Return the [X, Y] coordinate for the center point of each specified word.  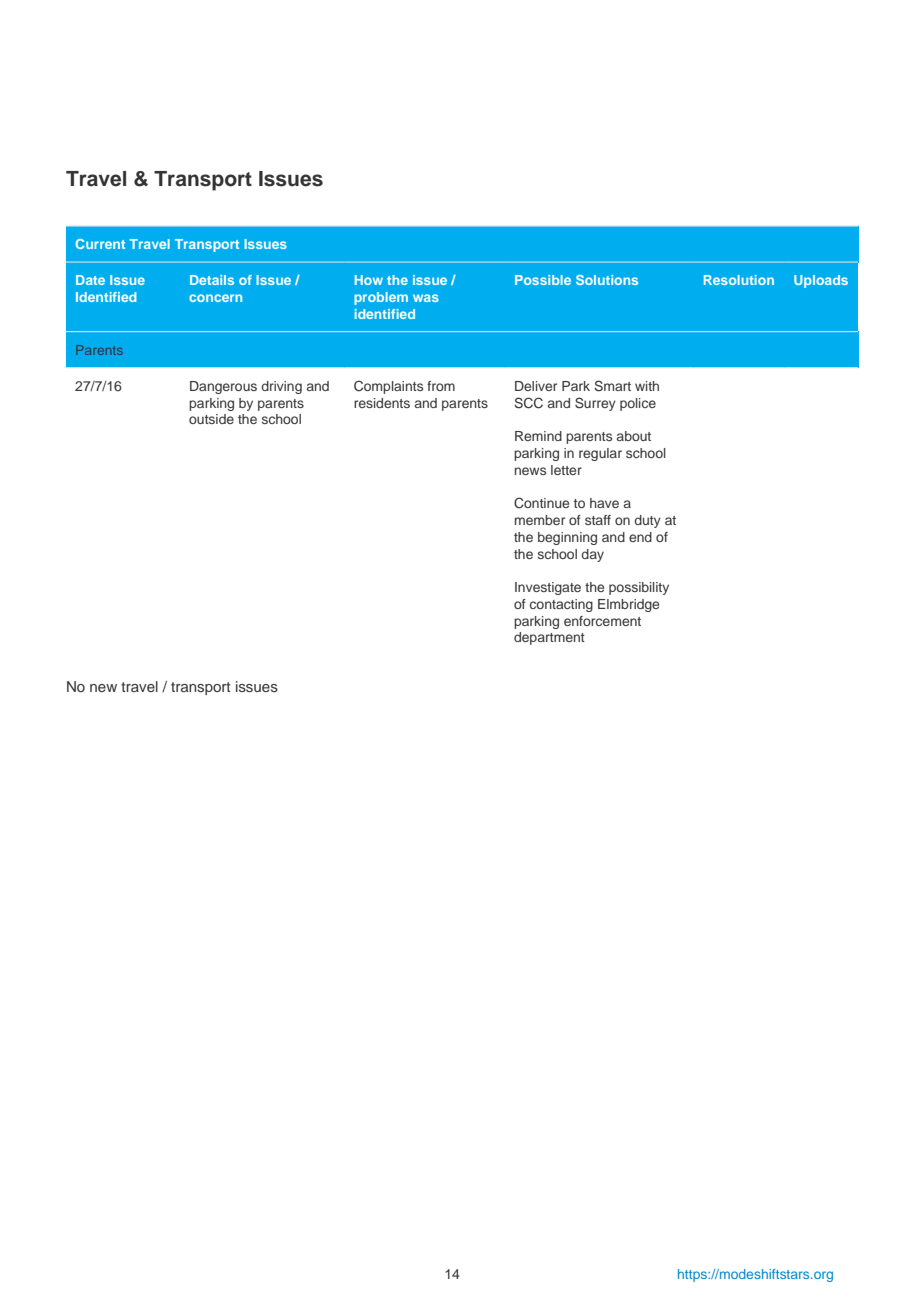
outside [211, 419]
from [441, 386]
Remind [538, 436]
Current [100, 244]
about [634, 436]
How [369, 280]
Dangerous [223, 387]
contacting [561, 605]
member [540, 520]
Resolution [739, 280]
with [647, 386]
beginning [567, 538]
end [640, 537]
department [549, 638]
